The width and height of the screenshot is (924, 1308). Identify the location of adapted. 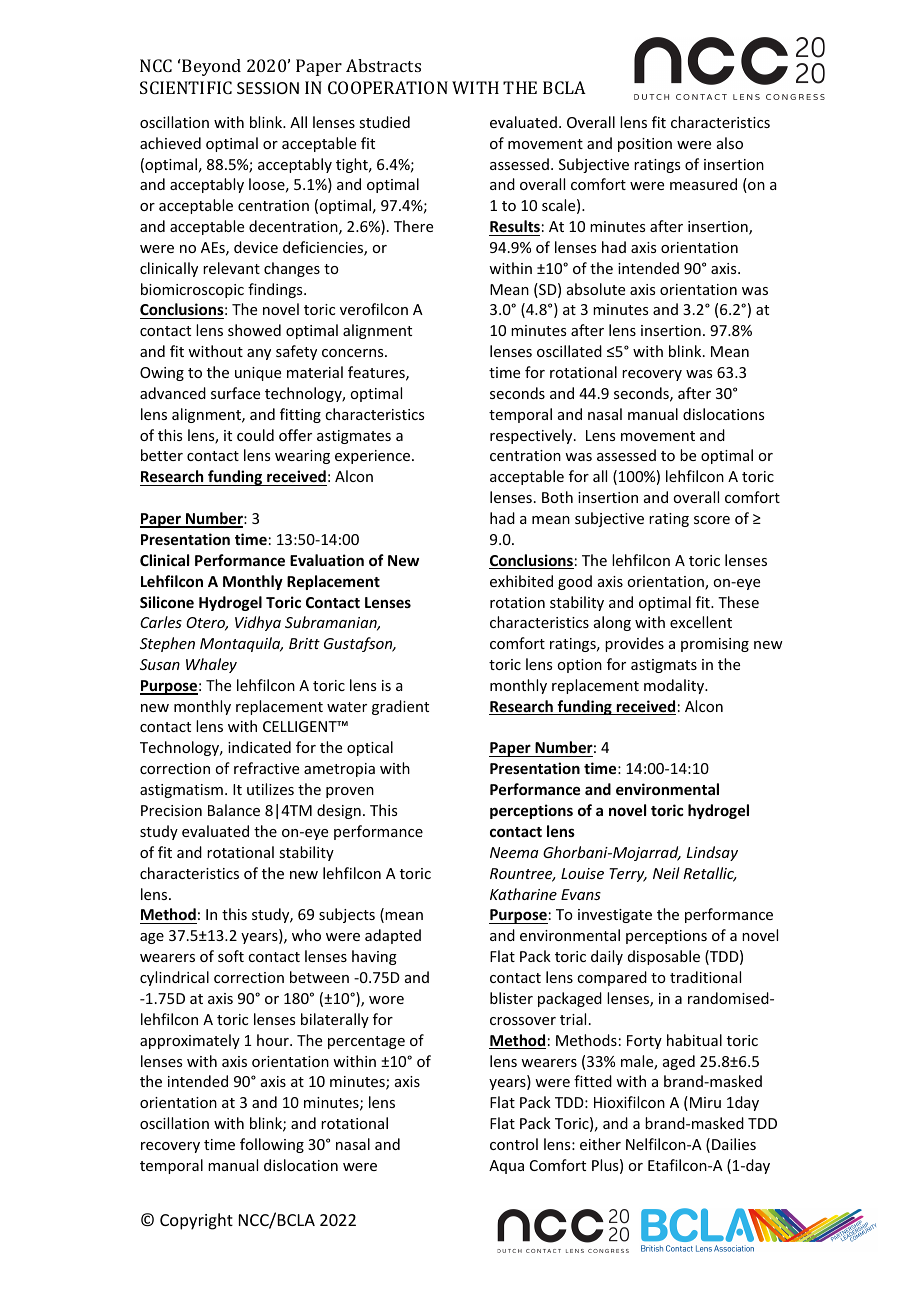
(393, 936).
